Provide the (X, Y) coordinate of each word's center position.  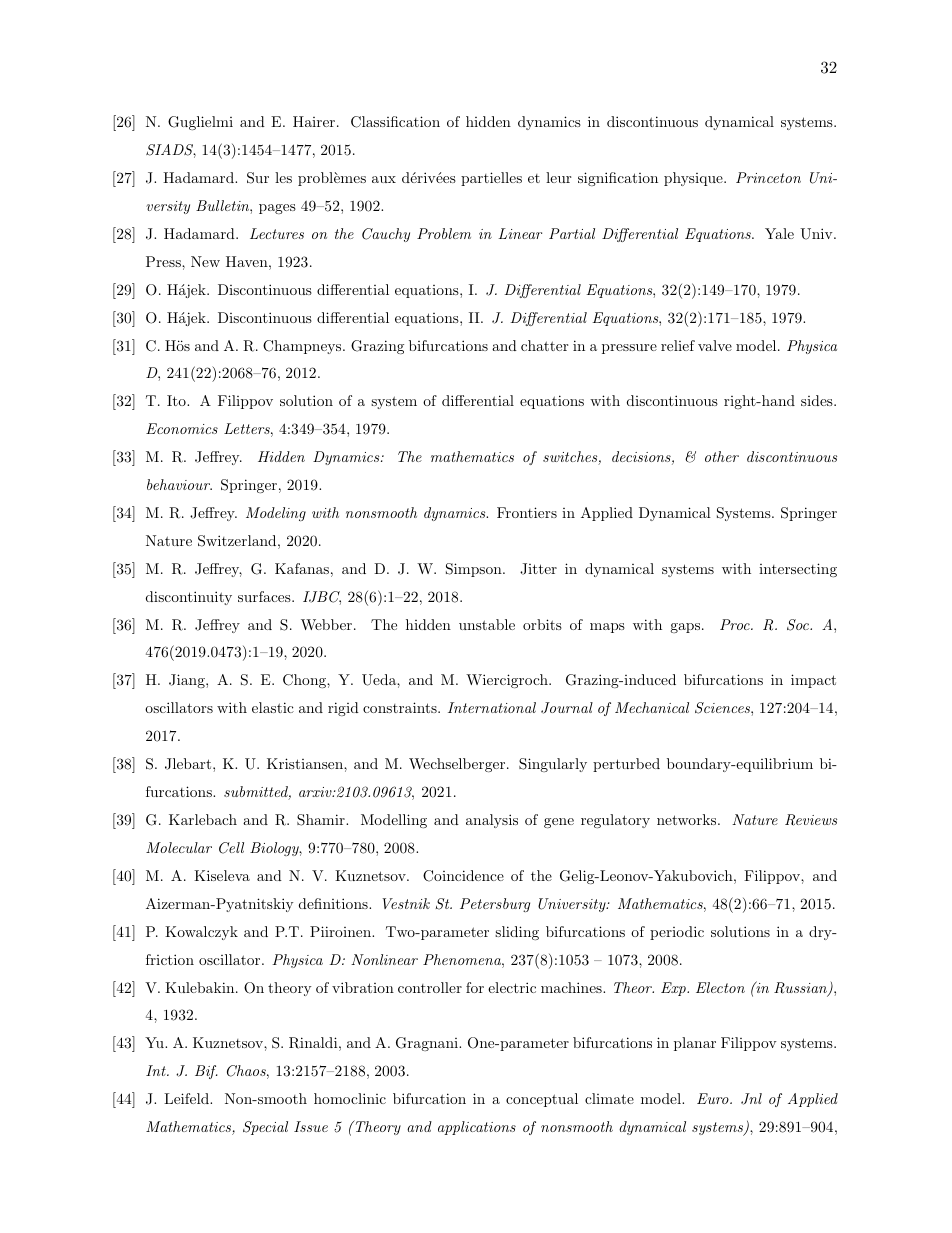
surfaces (265, 596)
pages (277, 209)
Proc (736, 624)
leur (558, 177)
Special (265, 1128)
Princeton (768, 177)
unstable (487, 624)
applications (477, 1128)
